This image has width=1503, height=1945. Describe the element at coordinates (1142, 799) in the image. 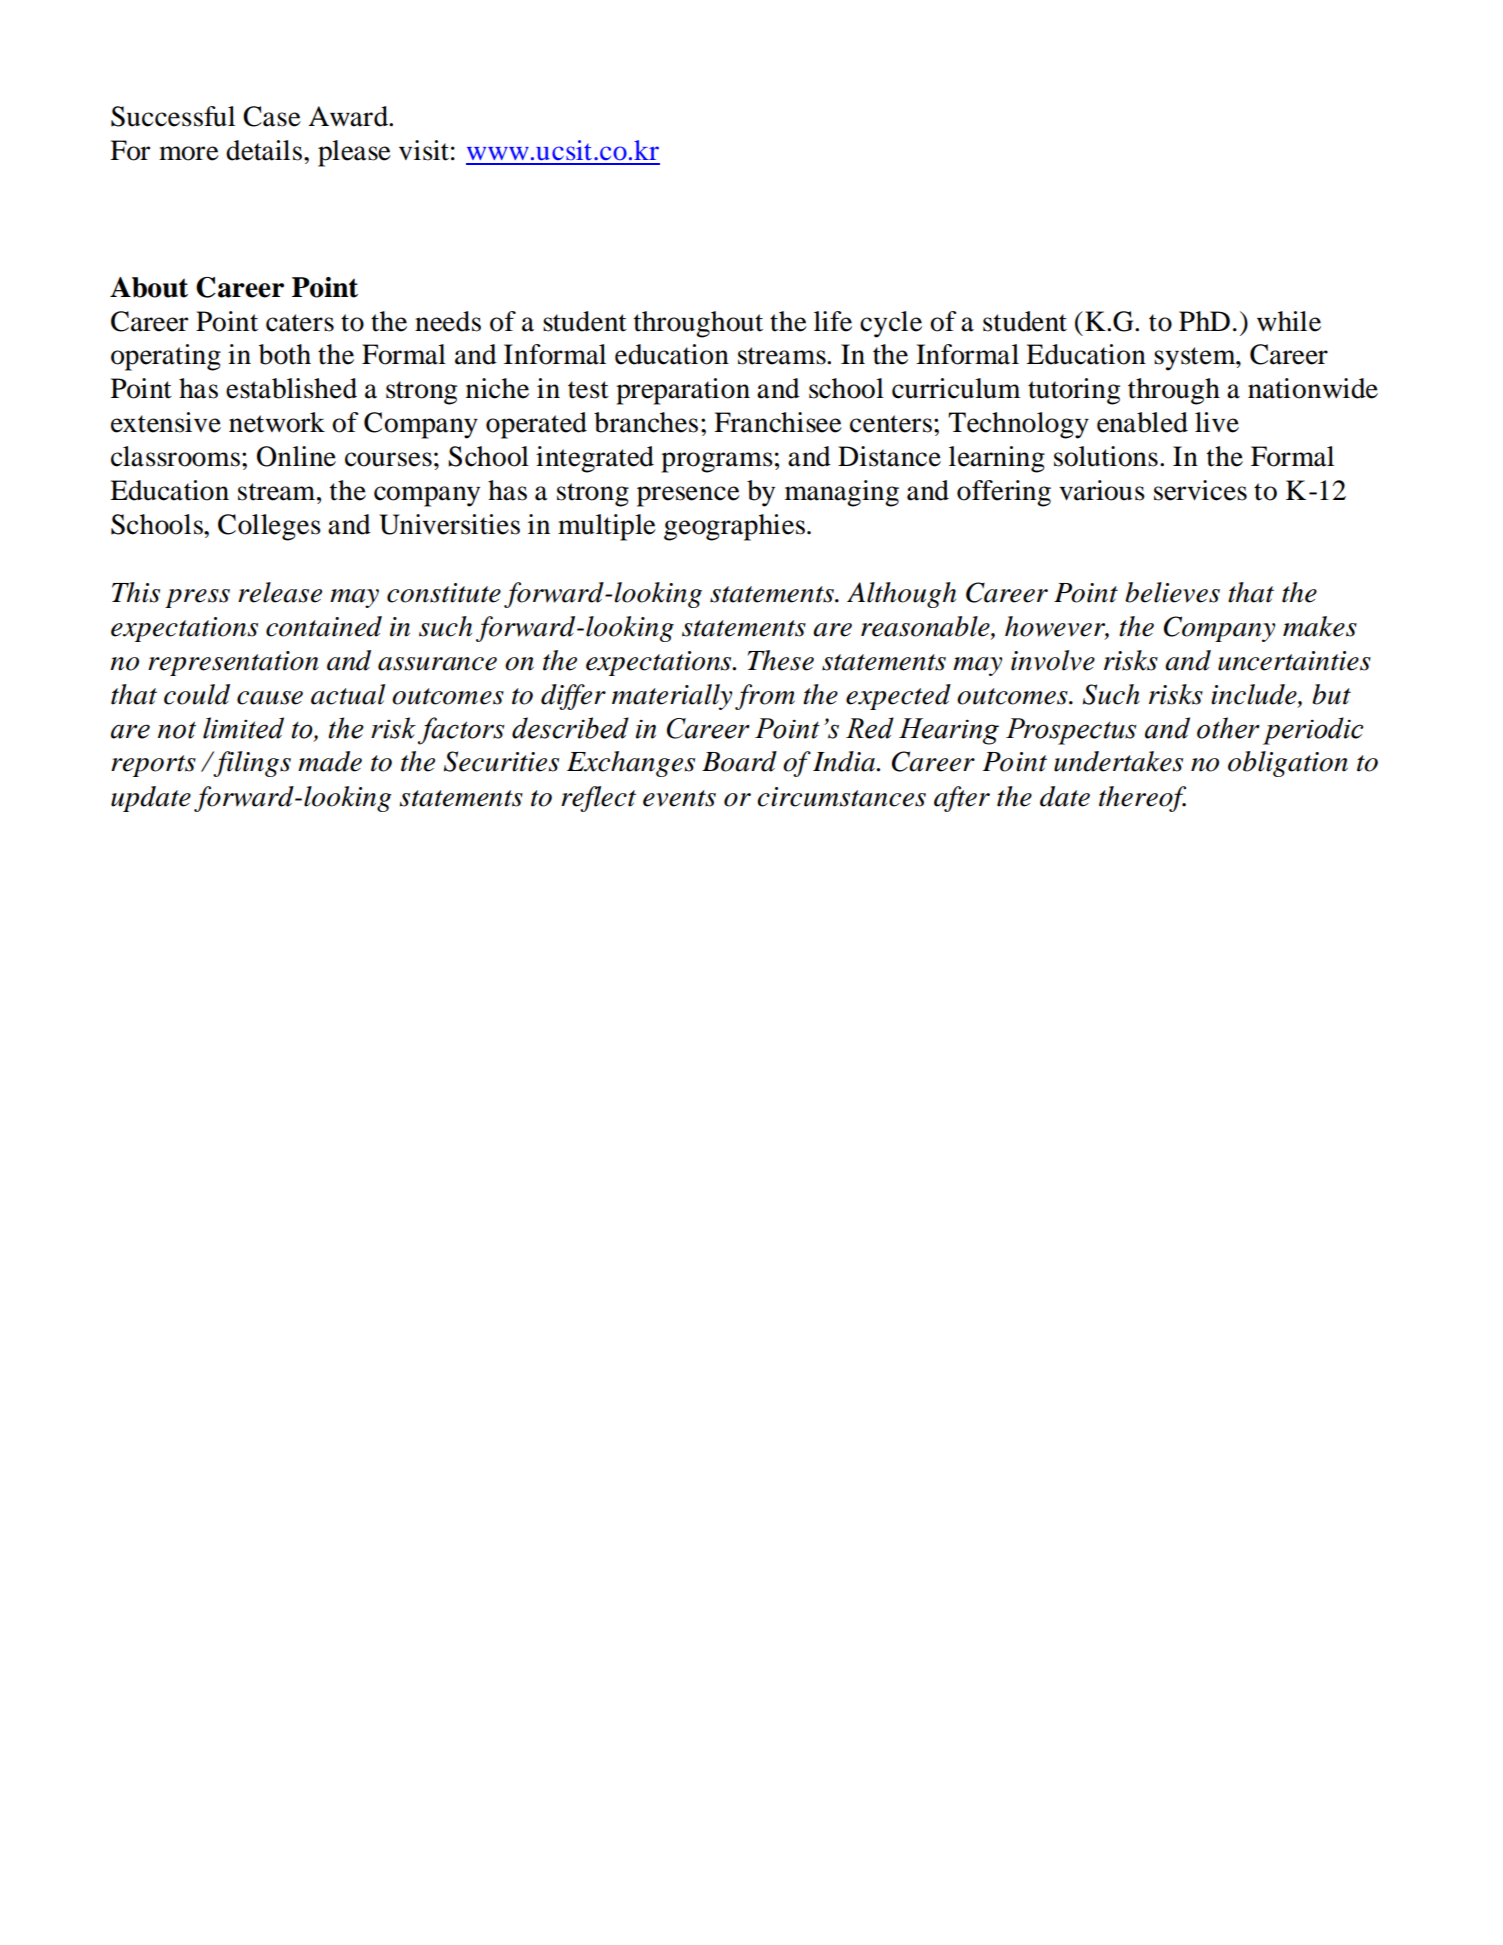

I see `thereof` at that location.
